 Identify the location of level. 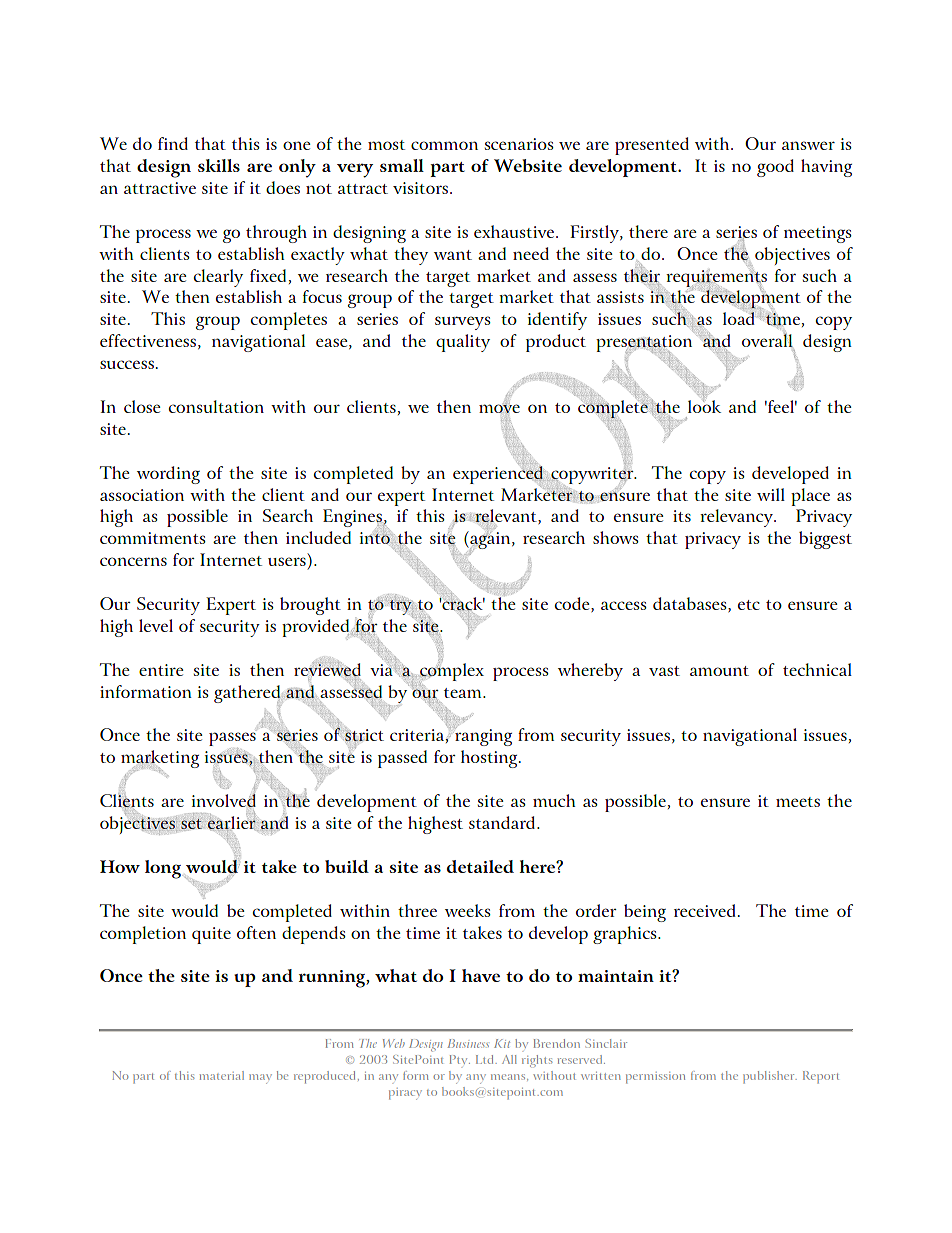
(156, 625).
